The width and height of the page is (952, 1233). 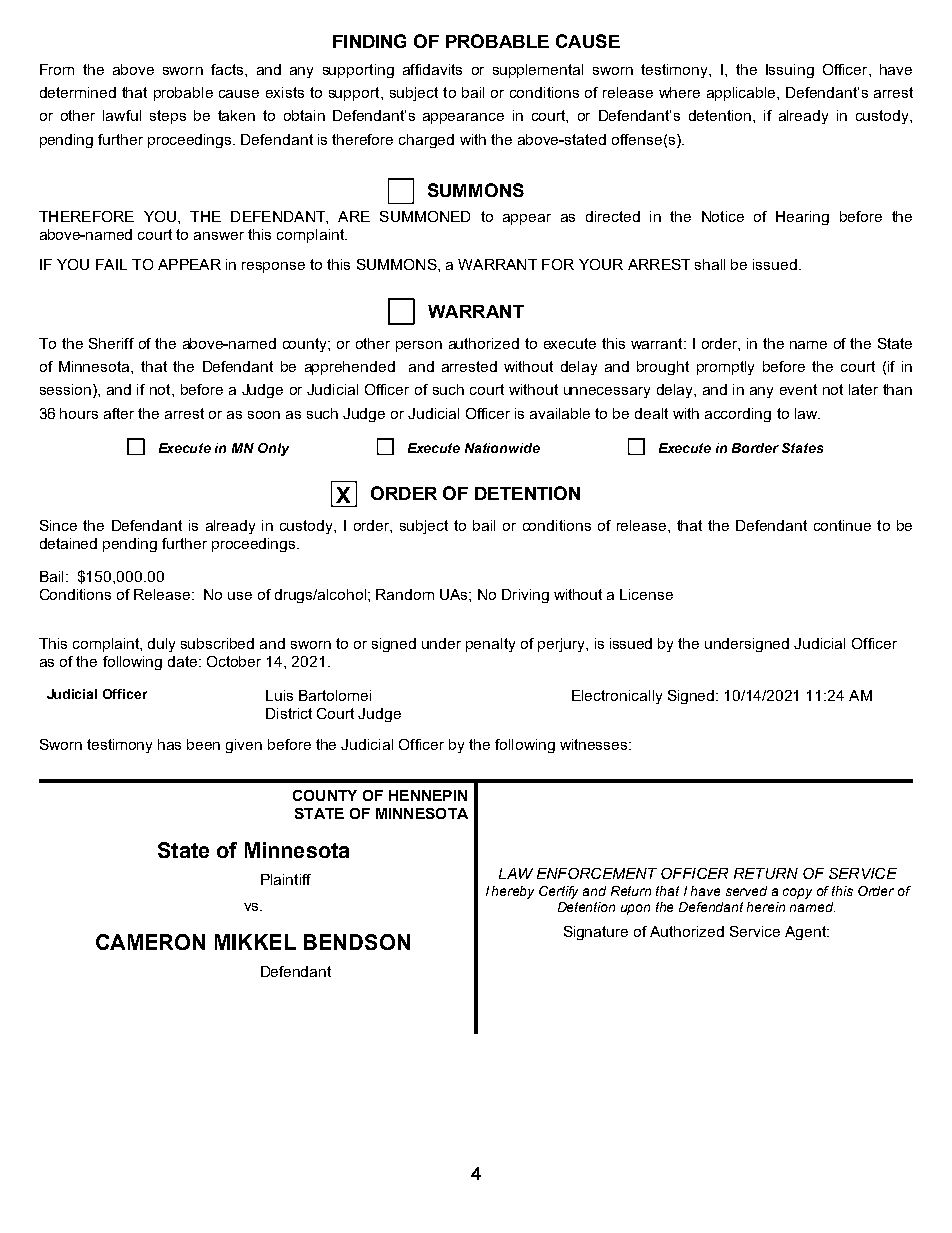 What do you see at coordinates (710, 264) in the page?
I see `shall` at bounding box center [710, 264].
